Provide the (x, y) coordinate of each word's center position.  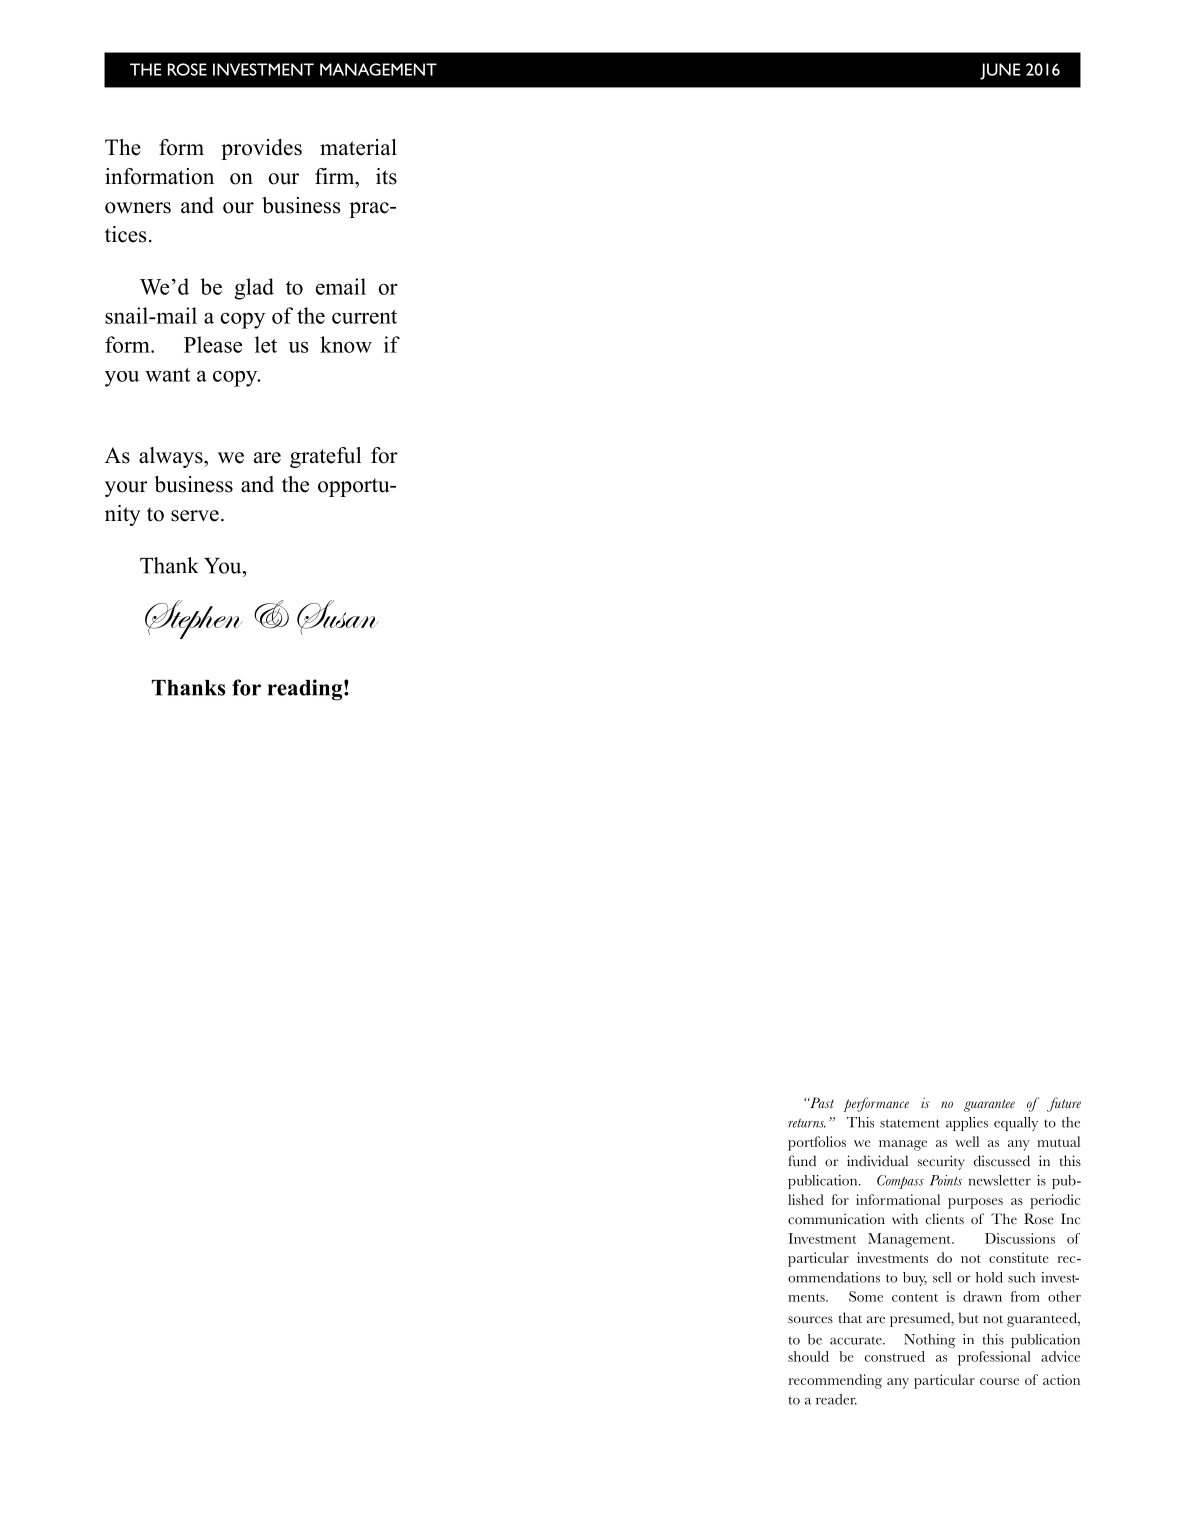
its (386, 176)
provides (261, 149)
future (1064, 1104)
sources (810, 1320)
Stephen (194, 619)
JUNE (1000, 71)
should (808, 1356)
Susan (338, 617)
